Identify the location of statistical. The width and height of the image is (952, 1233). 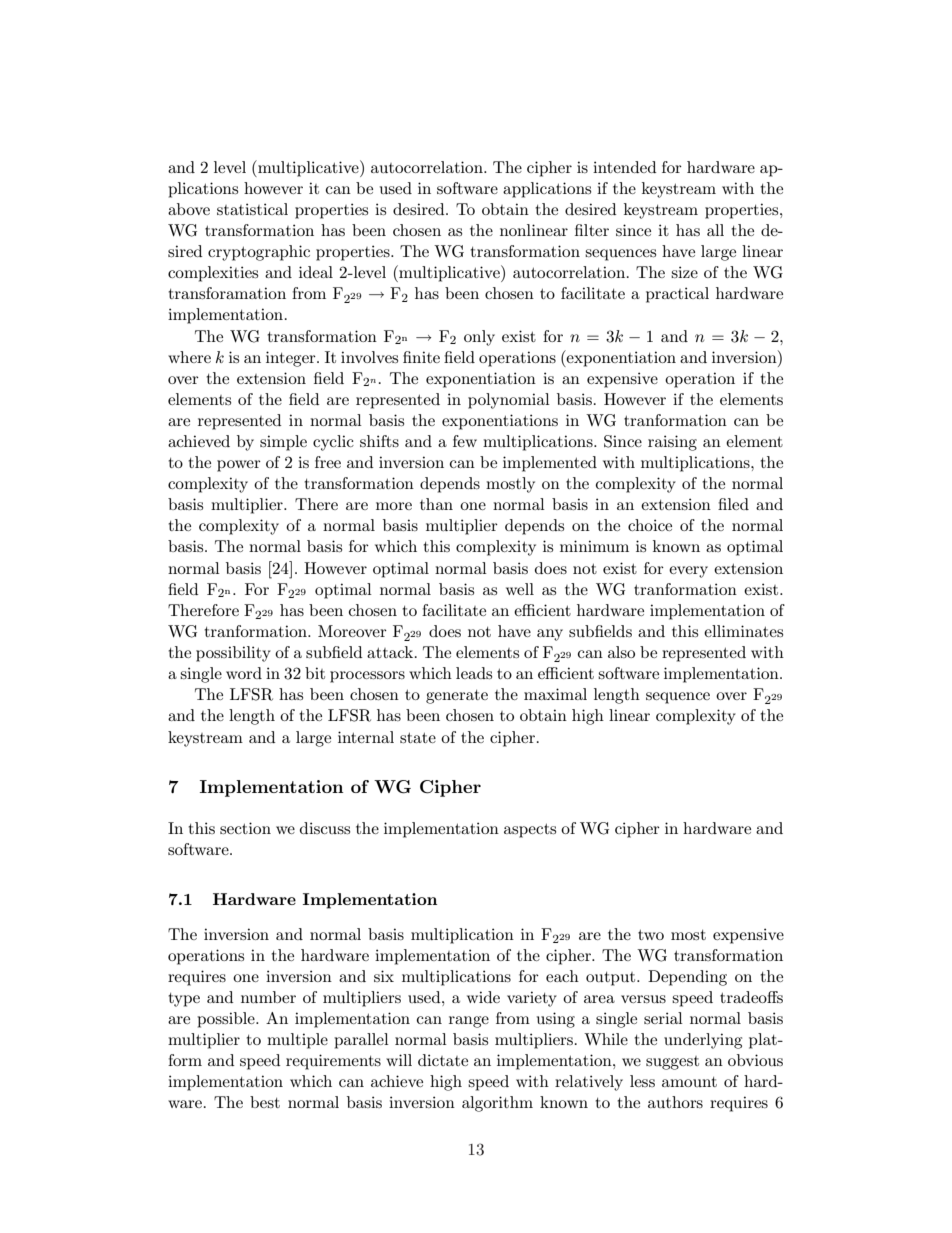
(252, 209).
